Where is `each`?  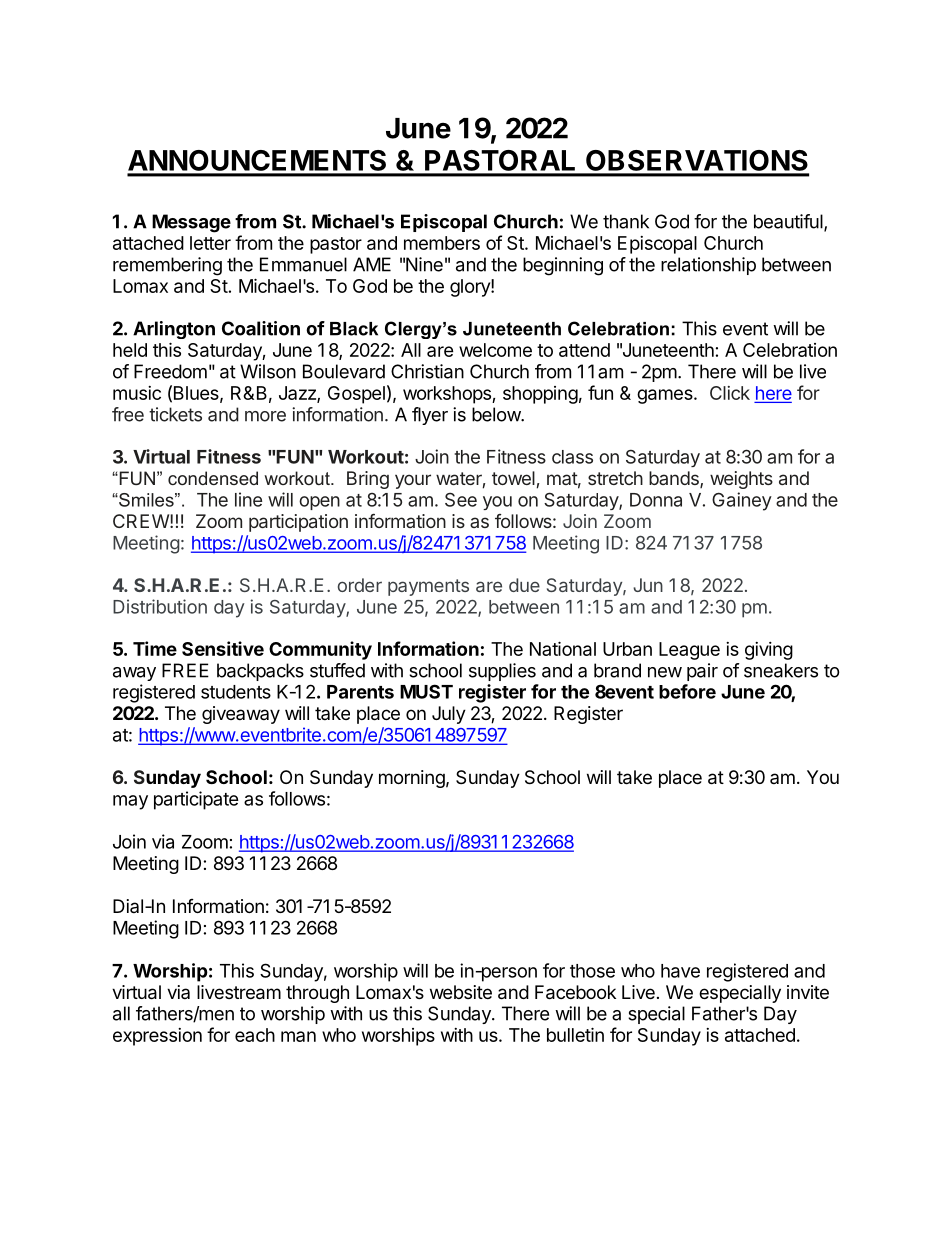 each is located at coordinates (255, 1035).
